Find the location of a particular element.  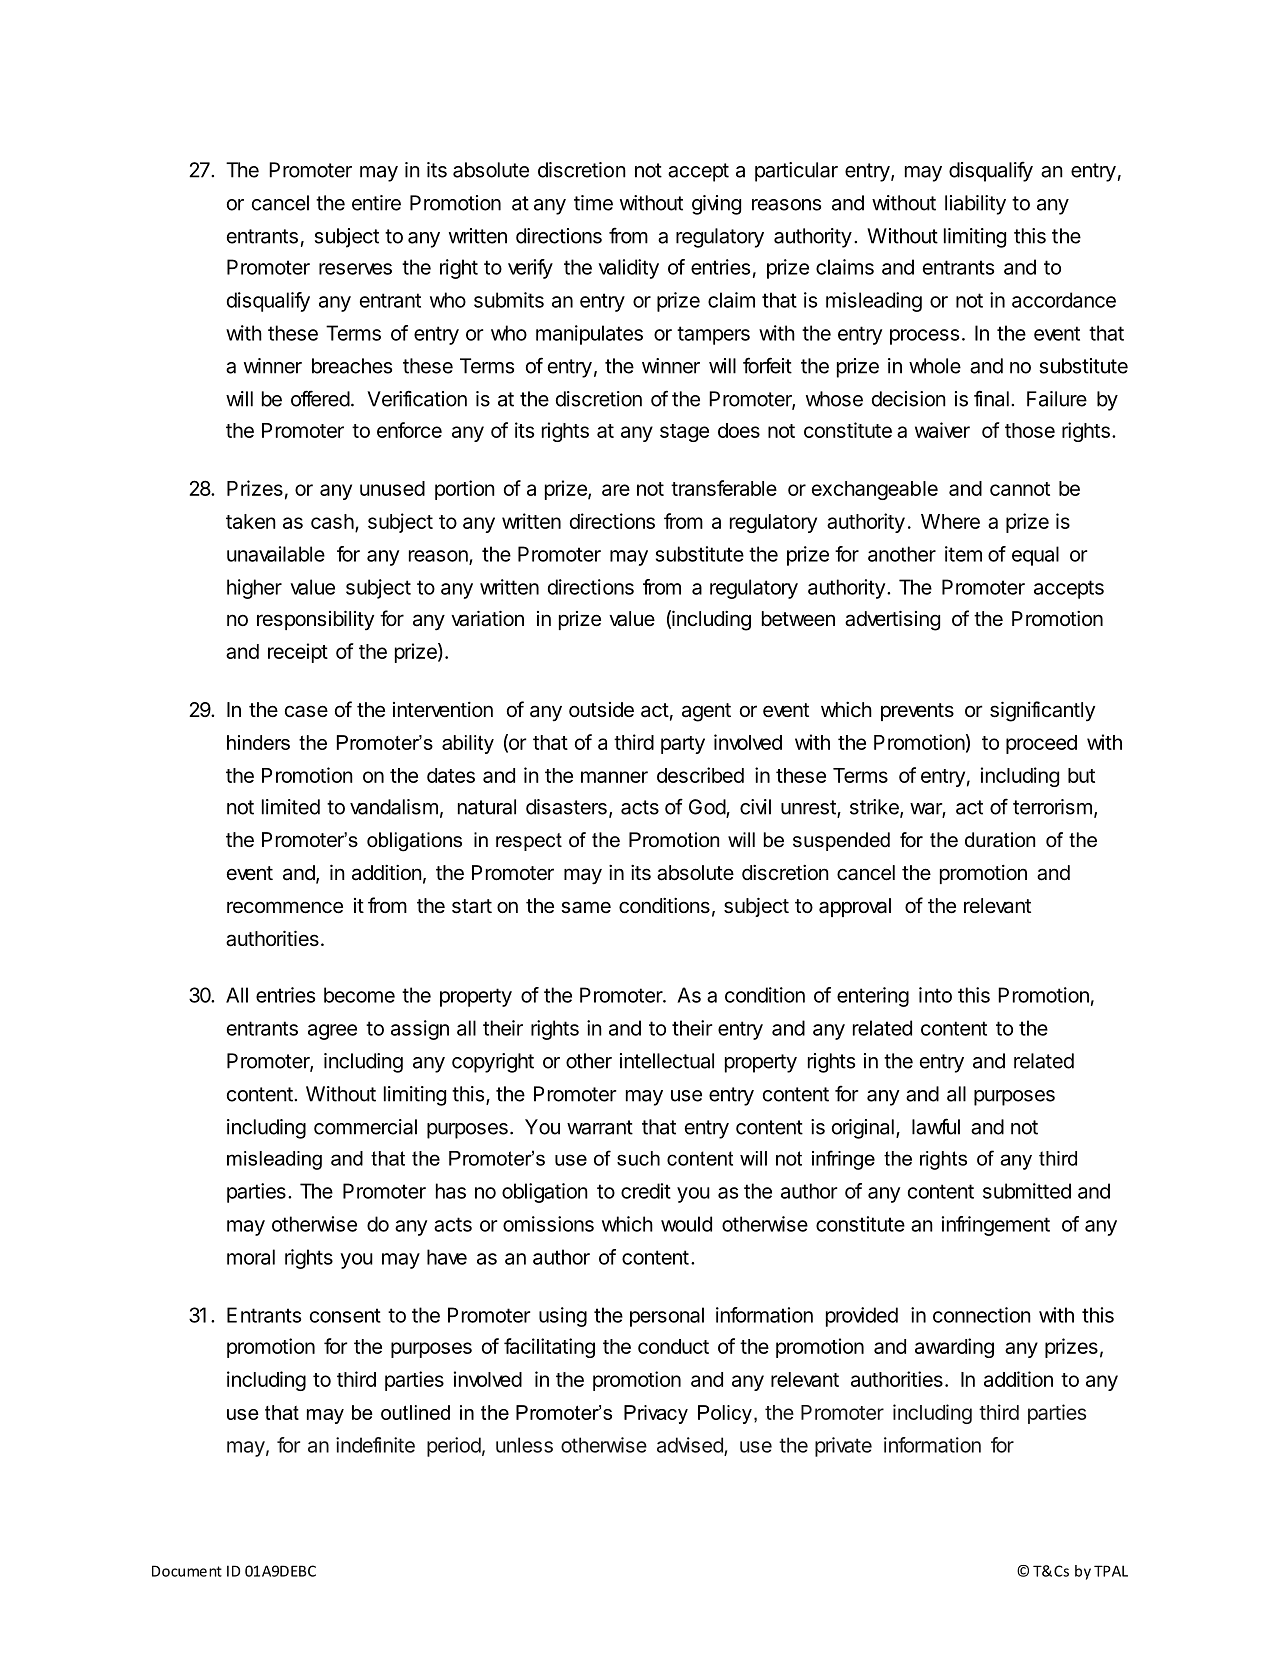

time is located at coordinates (593, 203).
